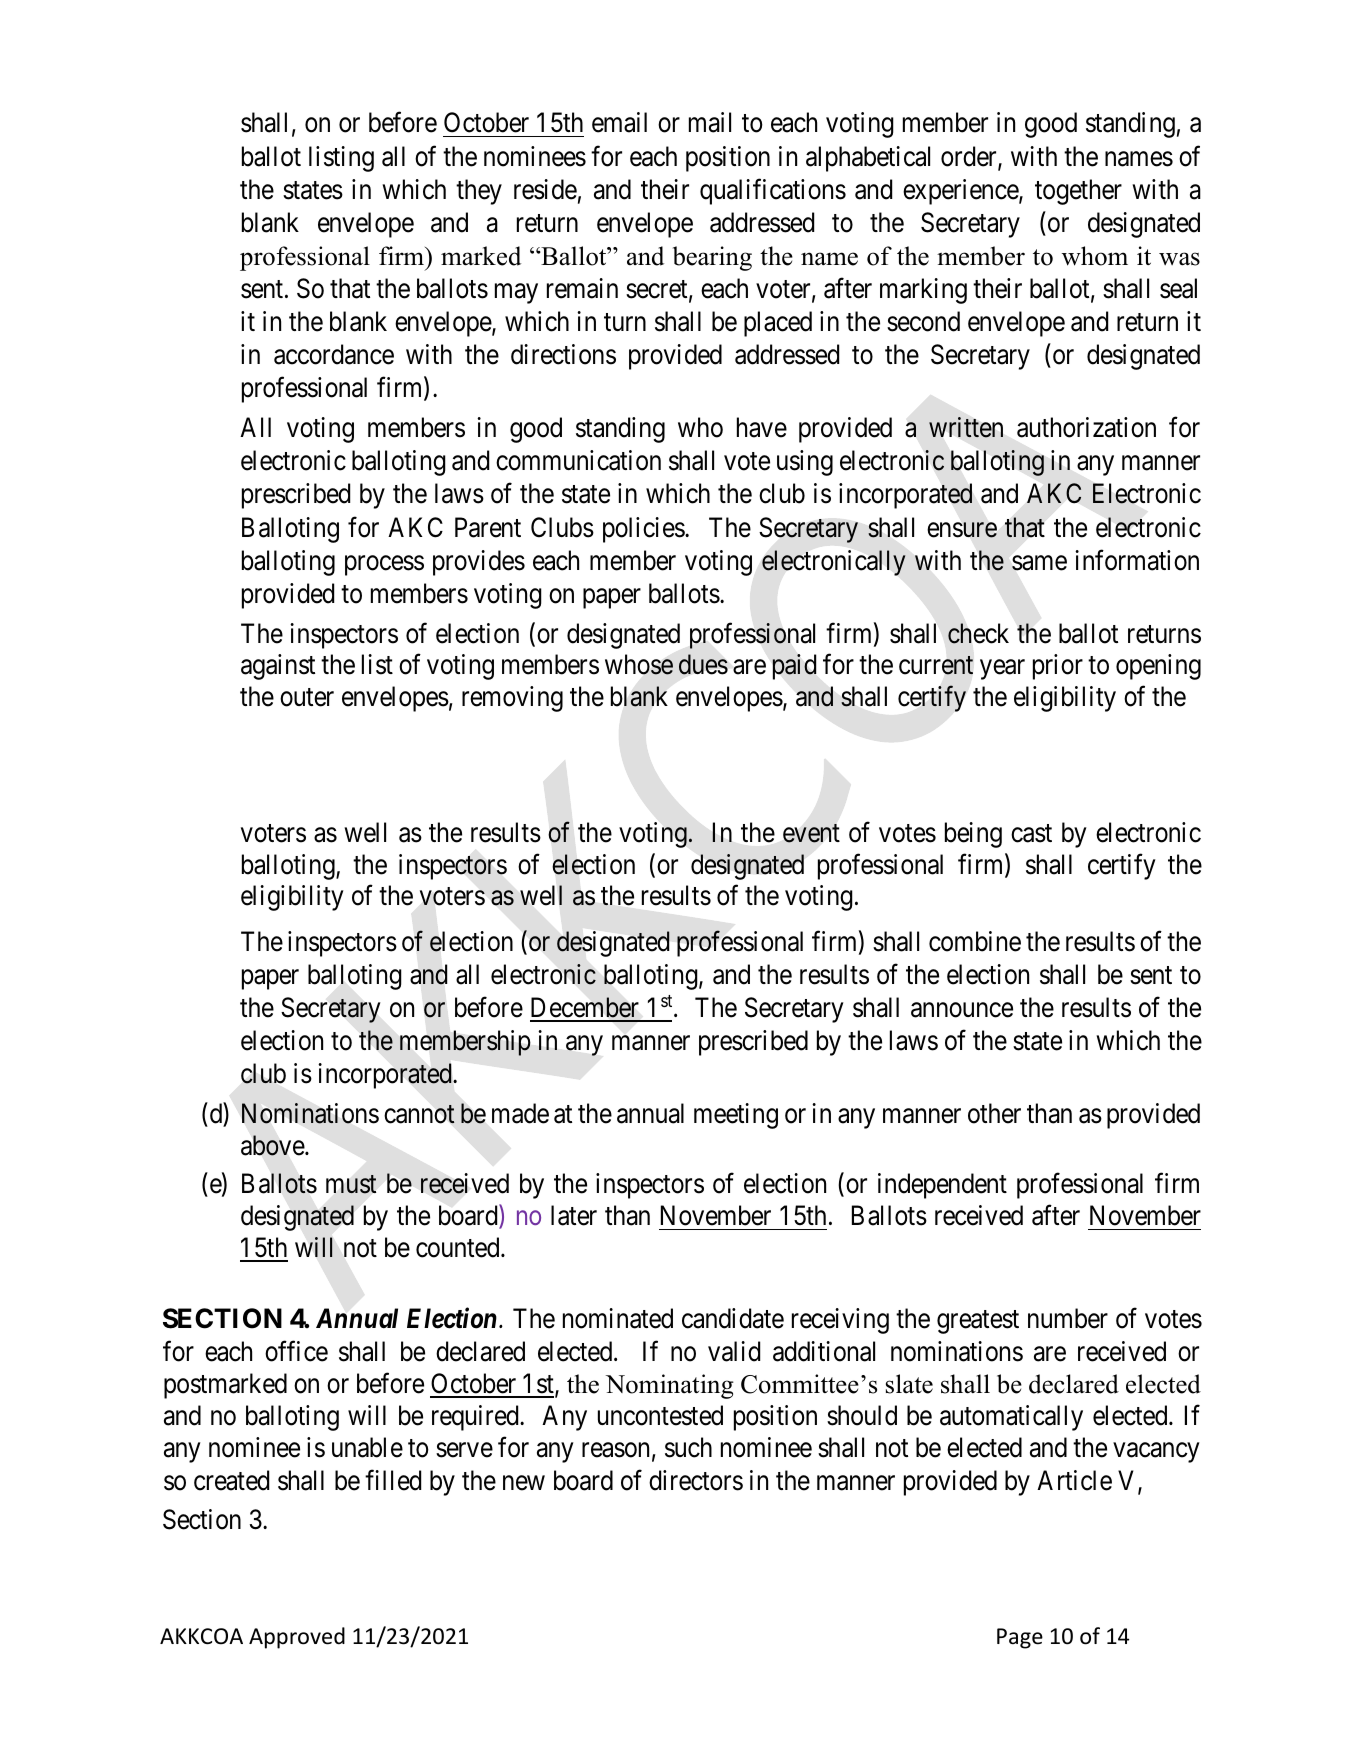 The width and height of the screenshot is (1361, 1761). Describe the element at coordinates (1068, 1318) in the screenshot. I see `number` at that location.
